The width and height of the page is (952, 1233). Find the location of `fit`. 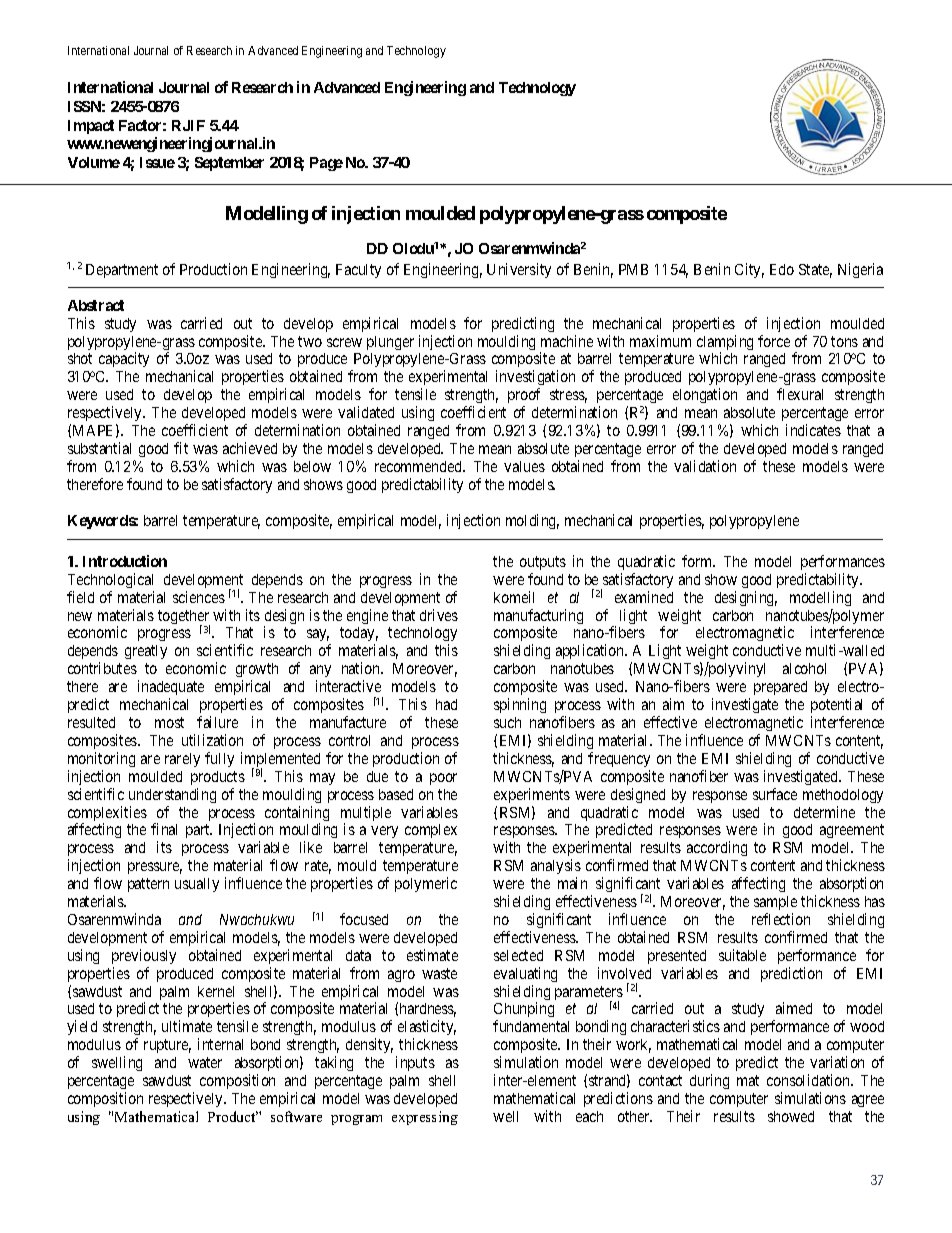

fit is located at coordinates (181, 448).
